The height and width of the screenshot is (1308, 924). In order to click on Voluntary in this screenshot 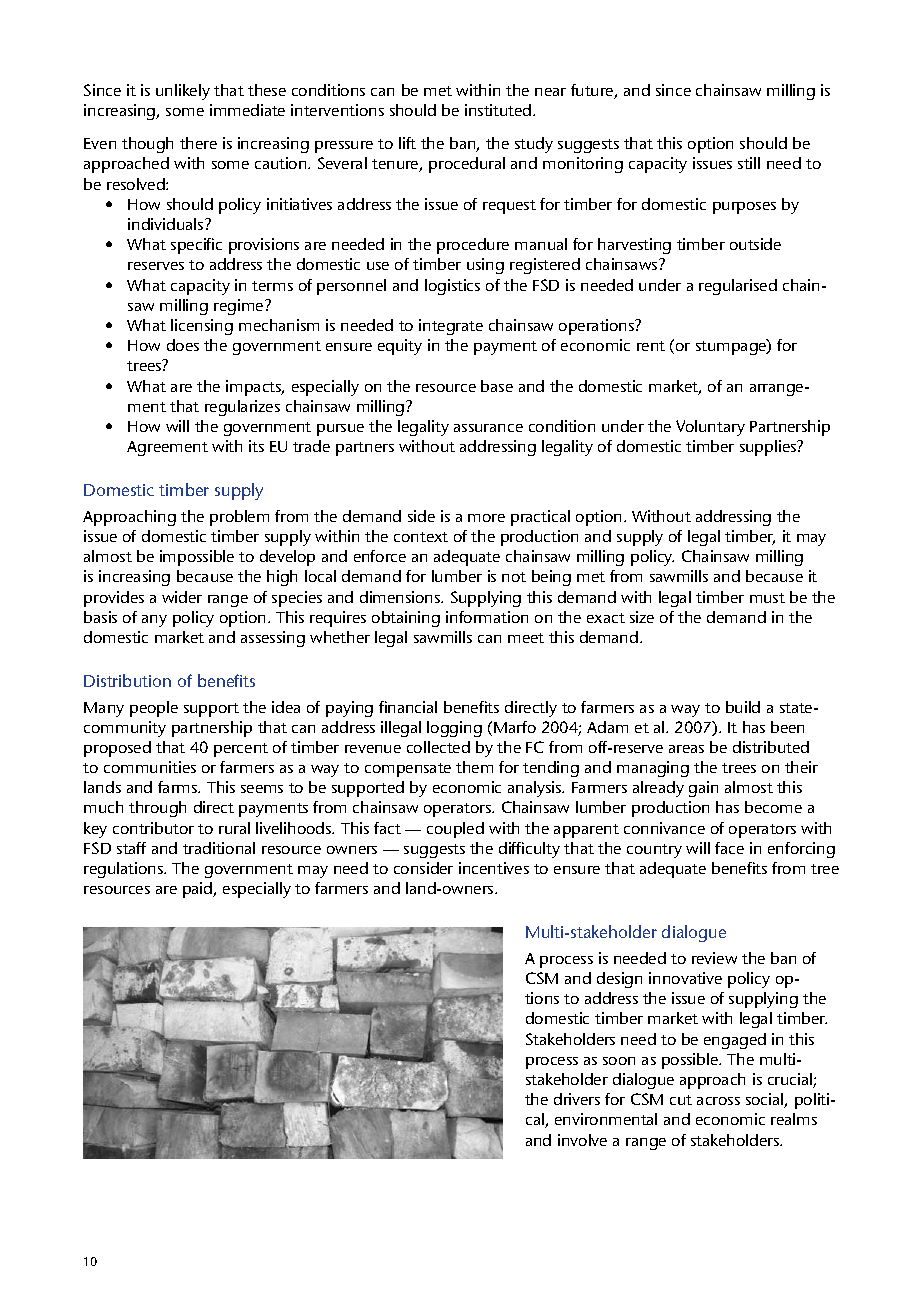, I will do `click(710, 428)`.
